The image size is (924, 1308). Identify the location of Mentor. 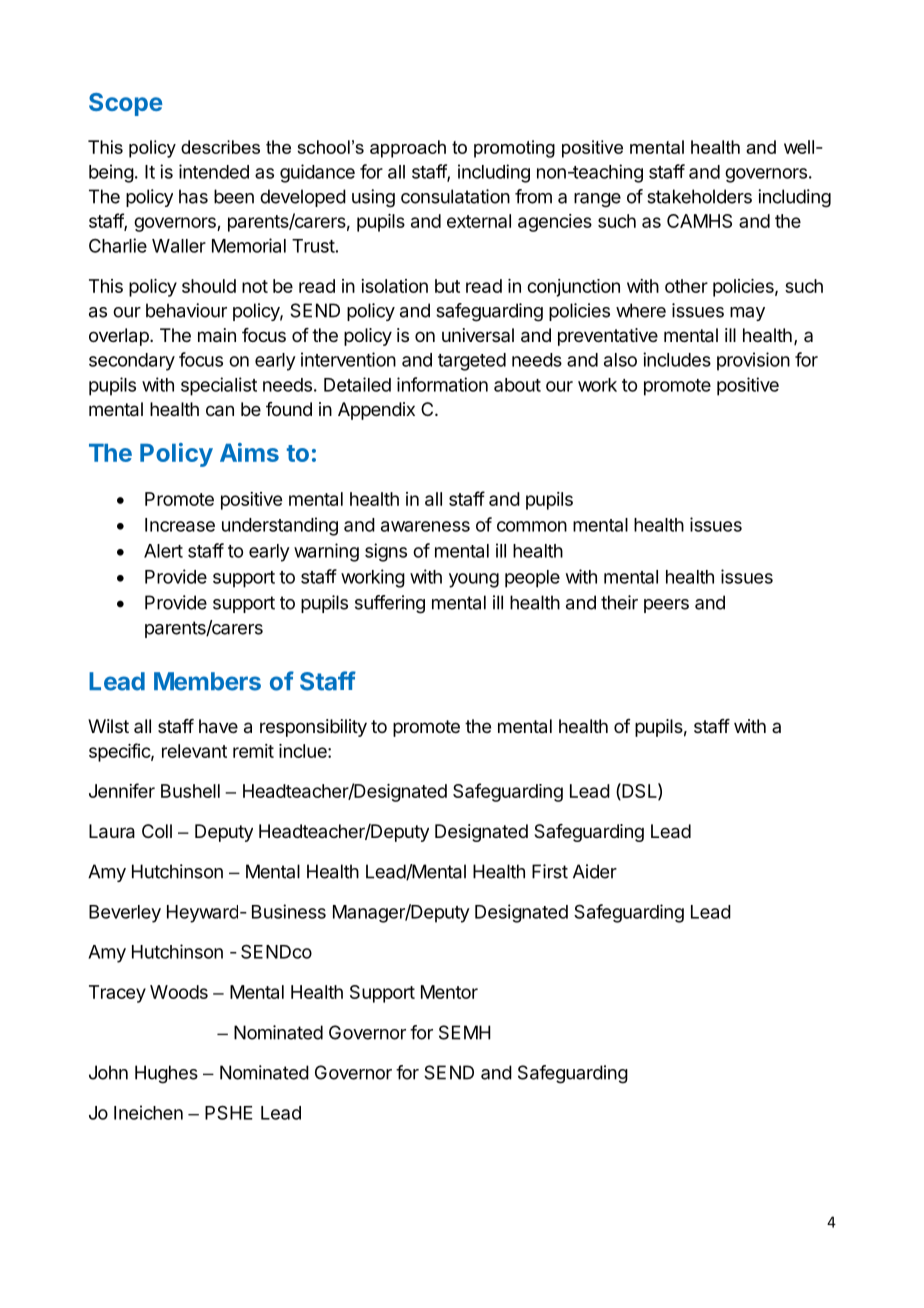
(449, 992).
